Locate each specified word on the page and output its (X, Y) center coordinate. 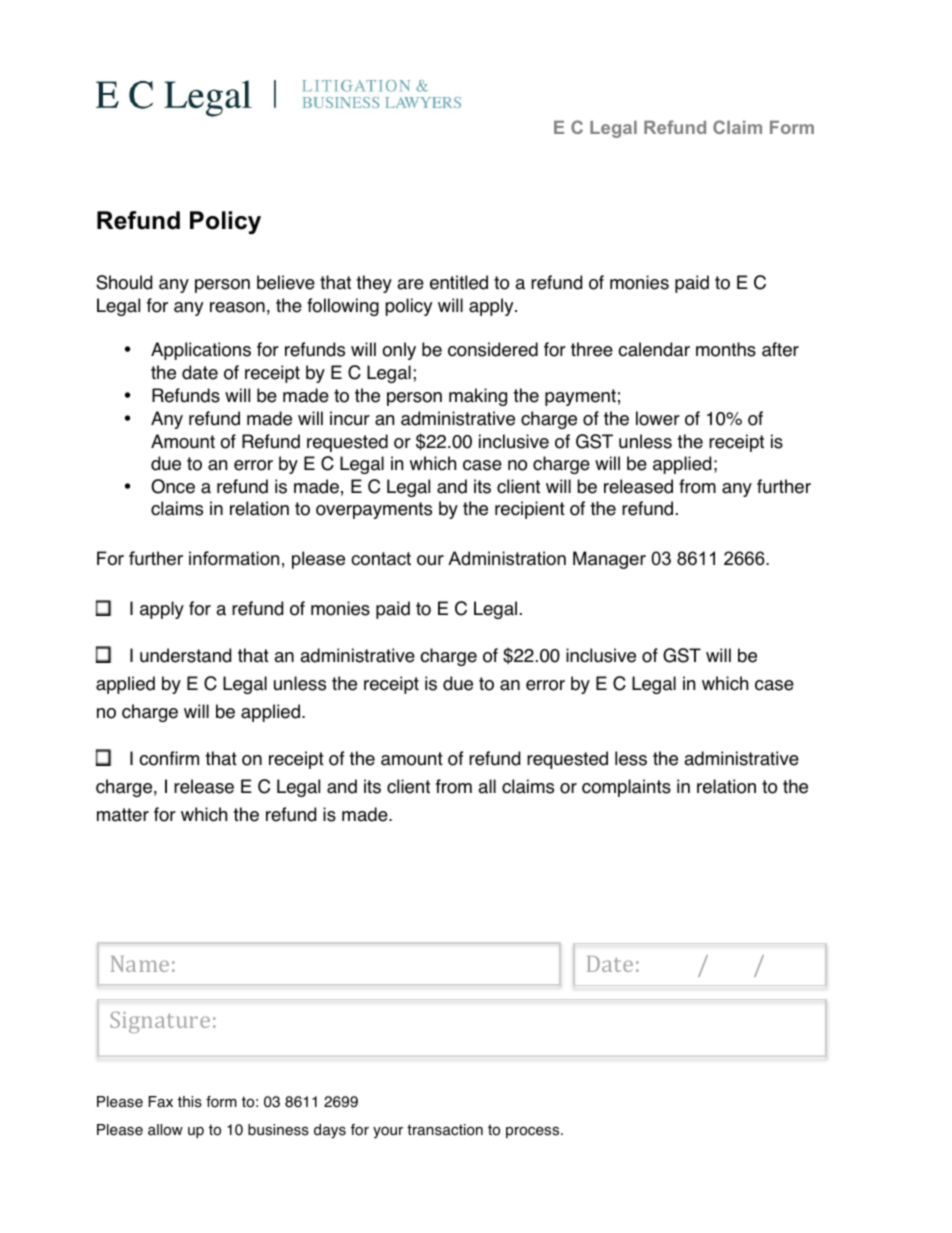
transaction (445, 1130)
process (534, 1132)
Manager (609, 560)
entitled (459, 282)
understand (185, 655)
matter (123, 815)
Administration (507, 558)
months (726, 349)
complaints (626, 788)
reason (237, 307)
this (190, 1102)
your (388, 1132)
